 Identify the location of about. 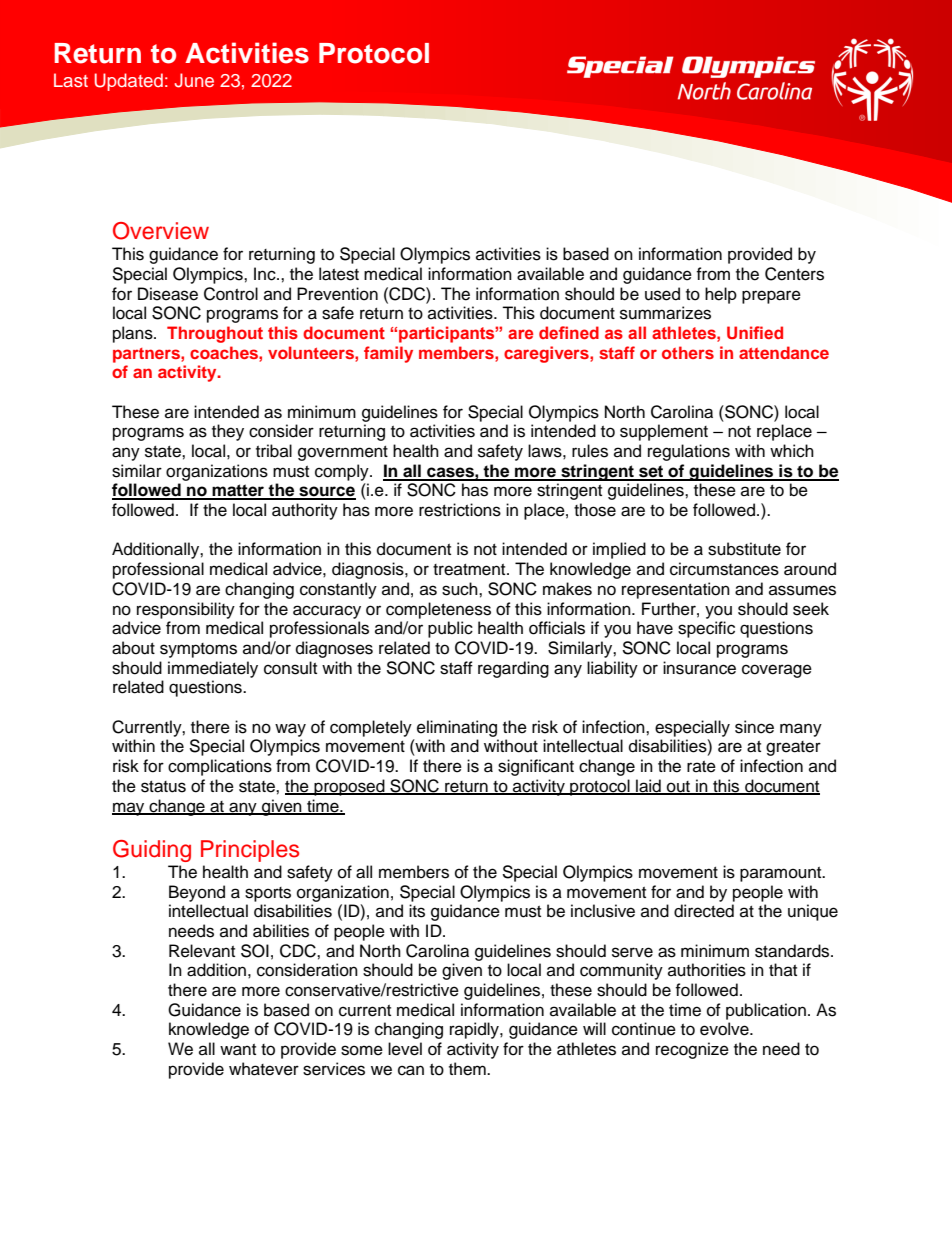
(133, 648).
